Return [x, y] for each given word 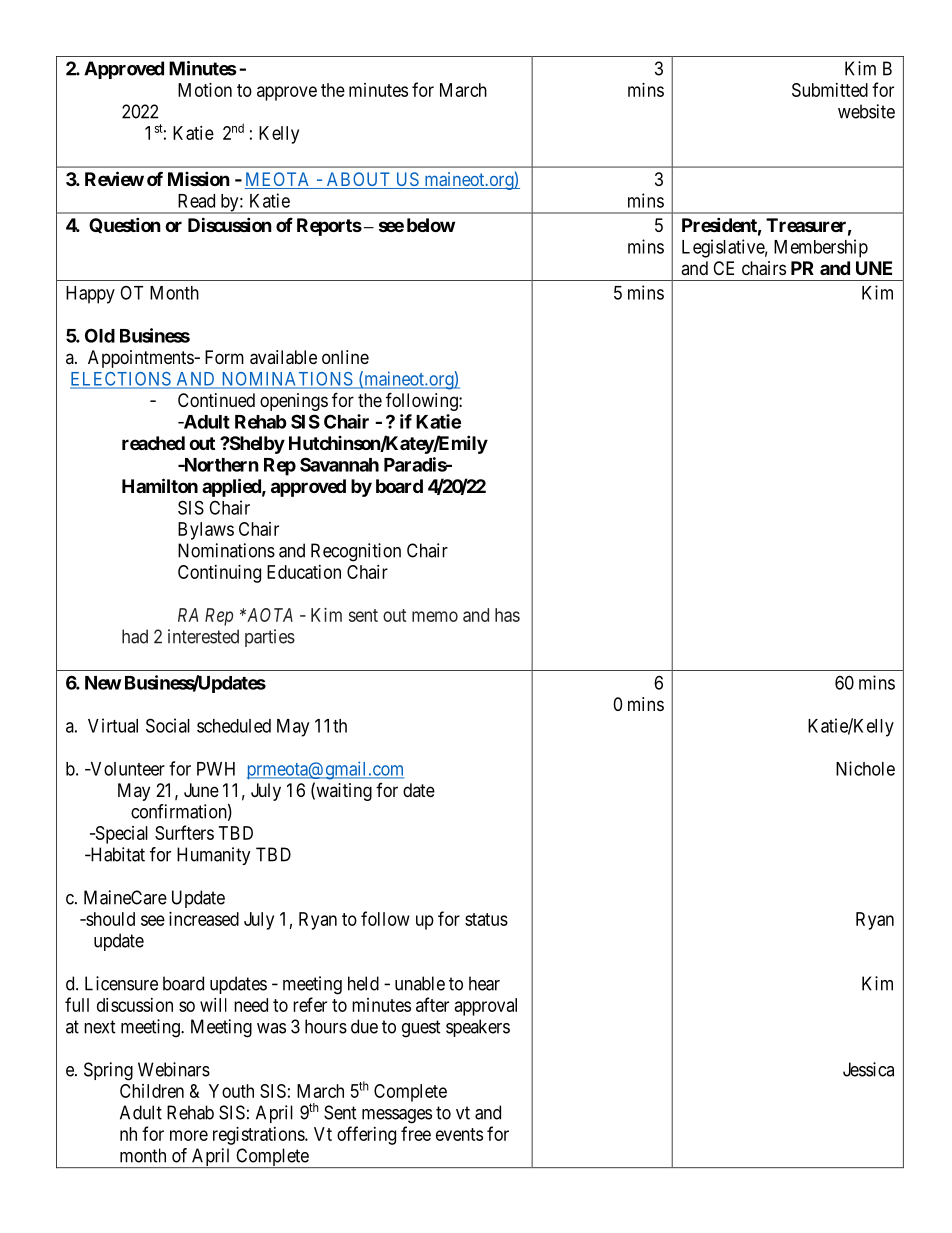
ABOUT [358, 180]
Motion [205, 90]
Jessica [868, 1069]
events [459, 1134]
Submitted [830, 90]
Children [152, 1091]
